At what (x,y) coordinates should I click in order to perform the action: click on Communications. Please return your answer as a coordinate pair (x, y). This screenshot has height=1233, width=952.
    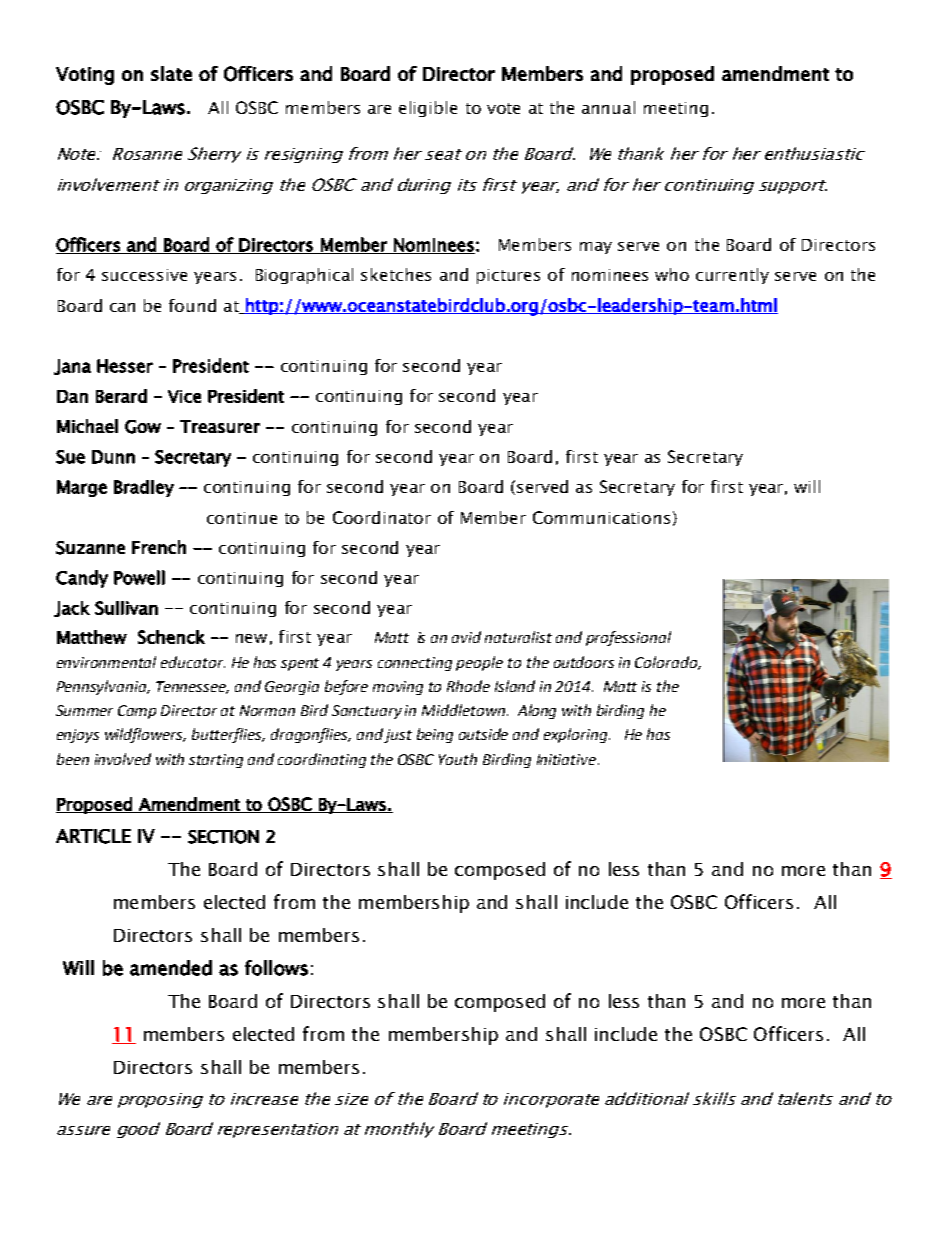
    Looking at the image, I should click on (601, 517).
